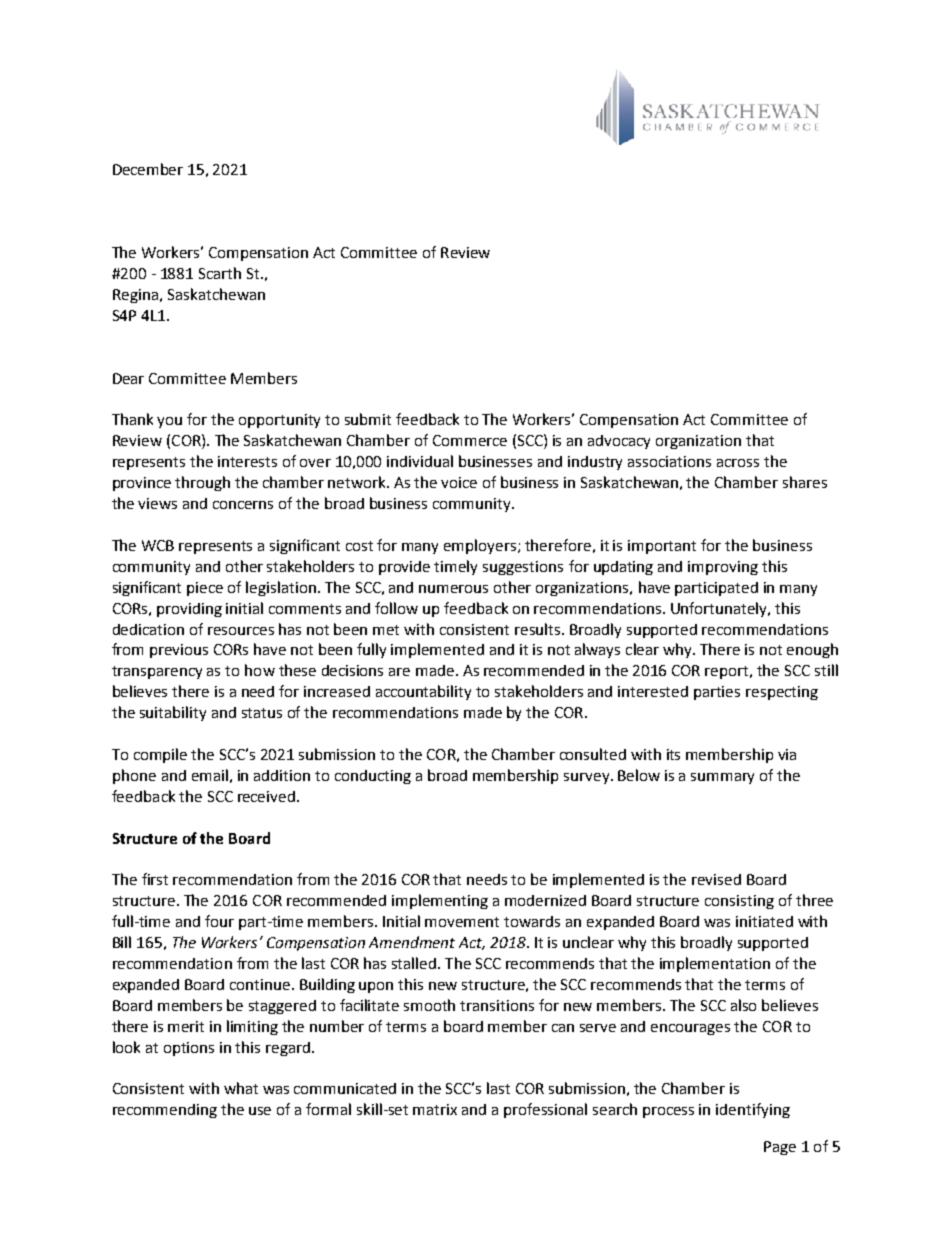 The image size is (952, 1233). Describe the element at coordinates (169, 422) in the page. I see `you` at that location.
